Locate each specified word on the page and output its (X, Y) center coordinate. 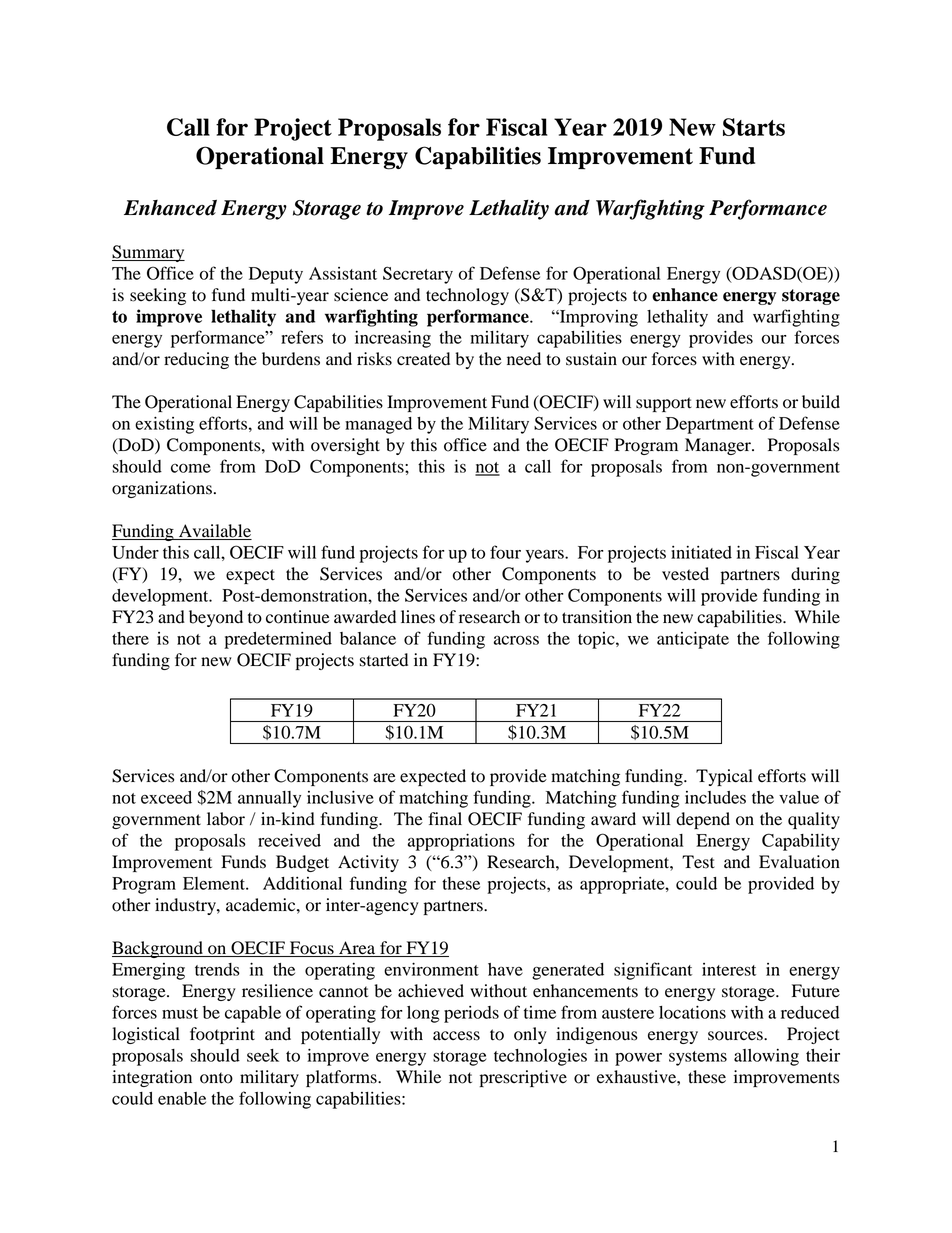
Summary (148, 253)
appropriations (461, 842)
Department (710, 425)
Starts (754, 127)
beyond (216, 618)
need (524, 359)
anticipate (693, 640)
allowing (766, 1057)
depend (703, 820)
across (516, 640)
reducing (196, 360)
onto (216, 1078)
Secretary (418, 275)
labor (226, 819)
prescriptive (523, 1078)
